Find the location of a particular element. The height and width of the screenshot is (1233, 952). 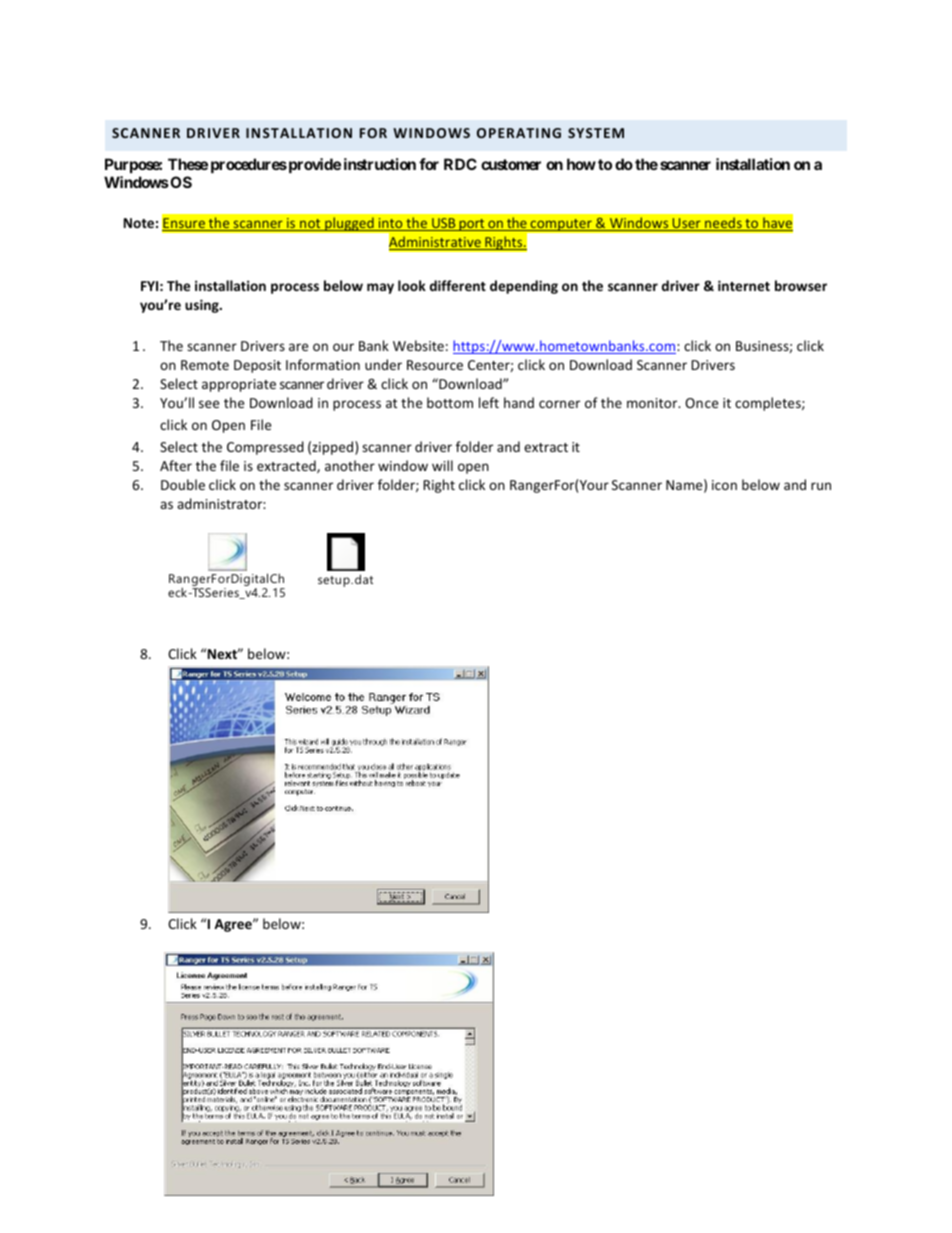

Agree is located at coordinates (234, 925).
